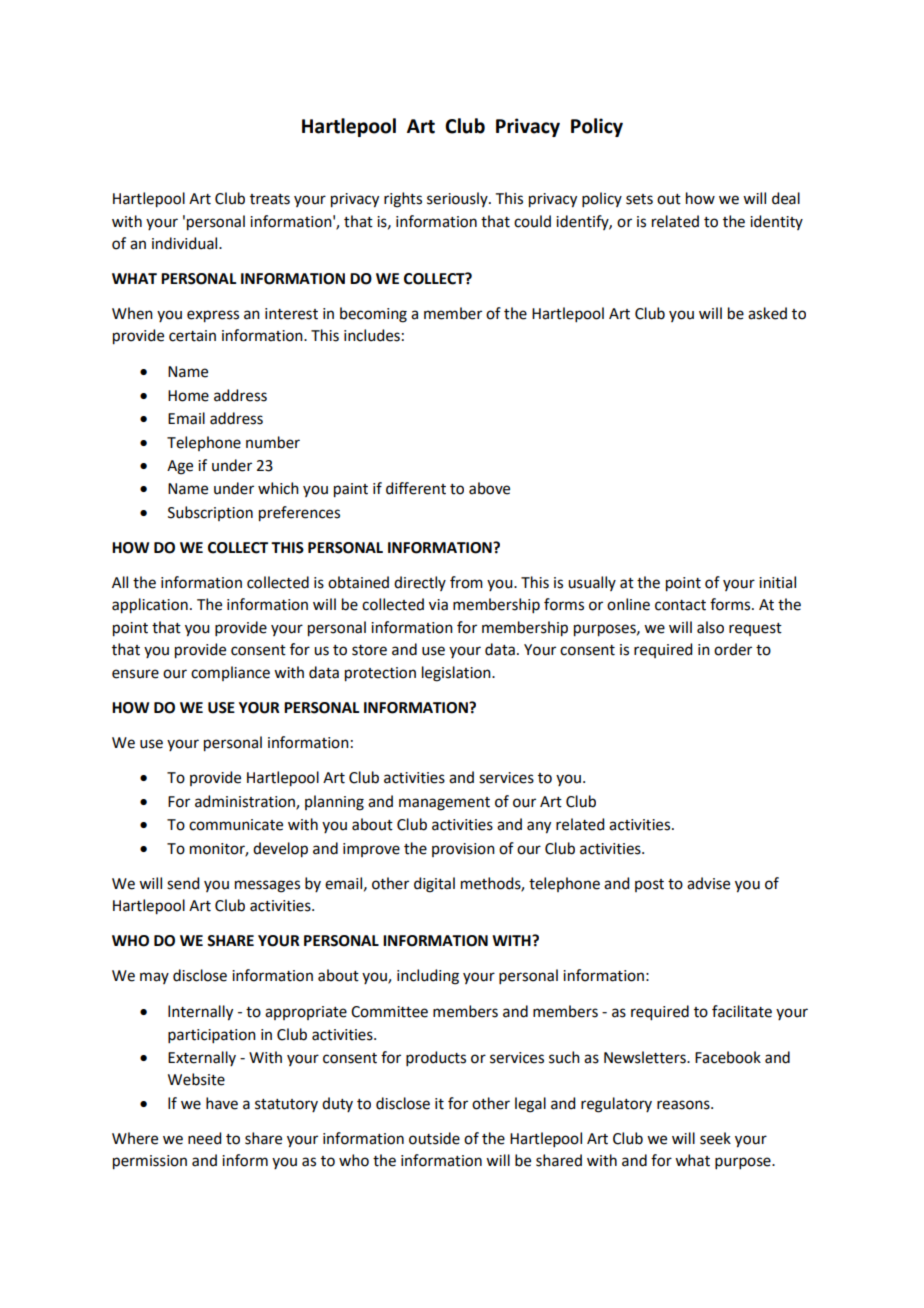 This image has height=1308, width=924. What do you see at coordinates (776, 222) in the image?
I see `identity` at bounding box center [776, 222].
